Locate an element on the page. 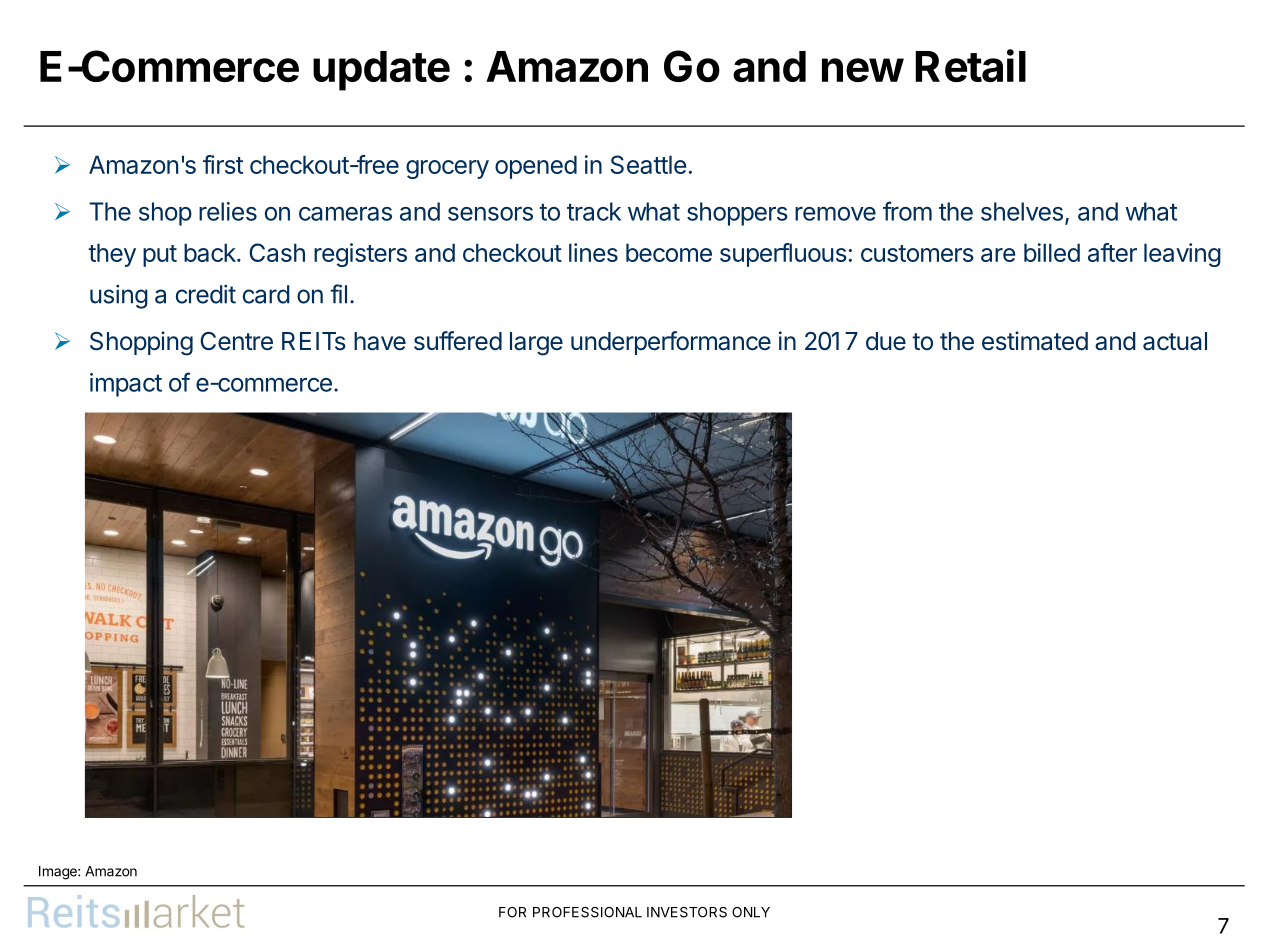  INVESTORS is located at coordinates (687, 912).
